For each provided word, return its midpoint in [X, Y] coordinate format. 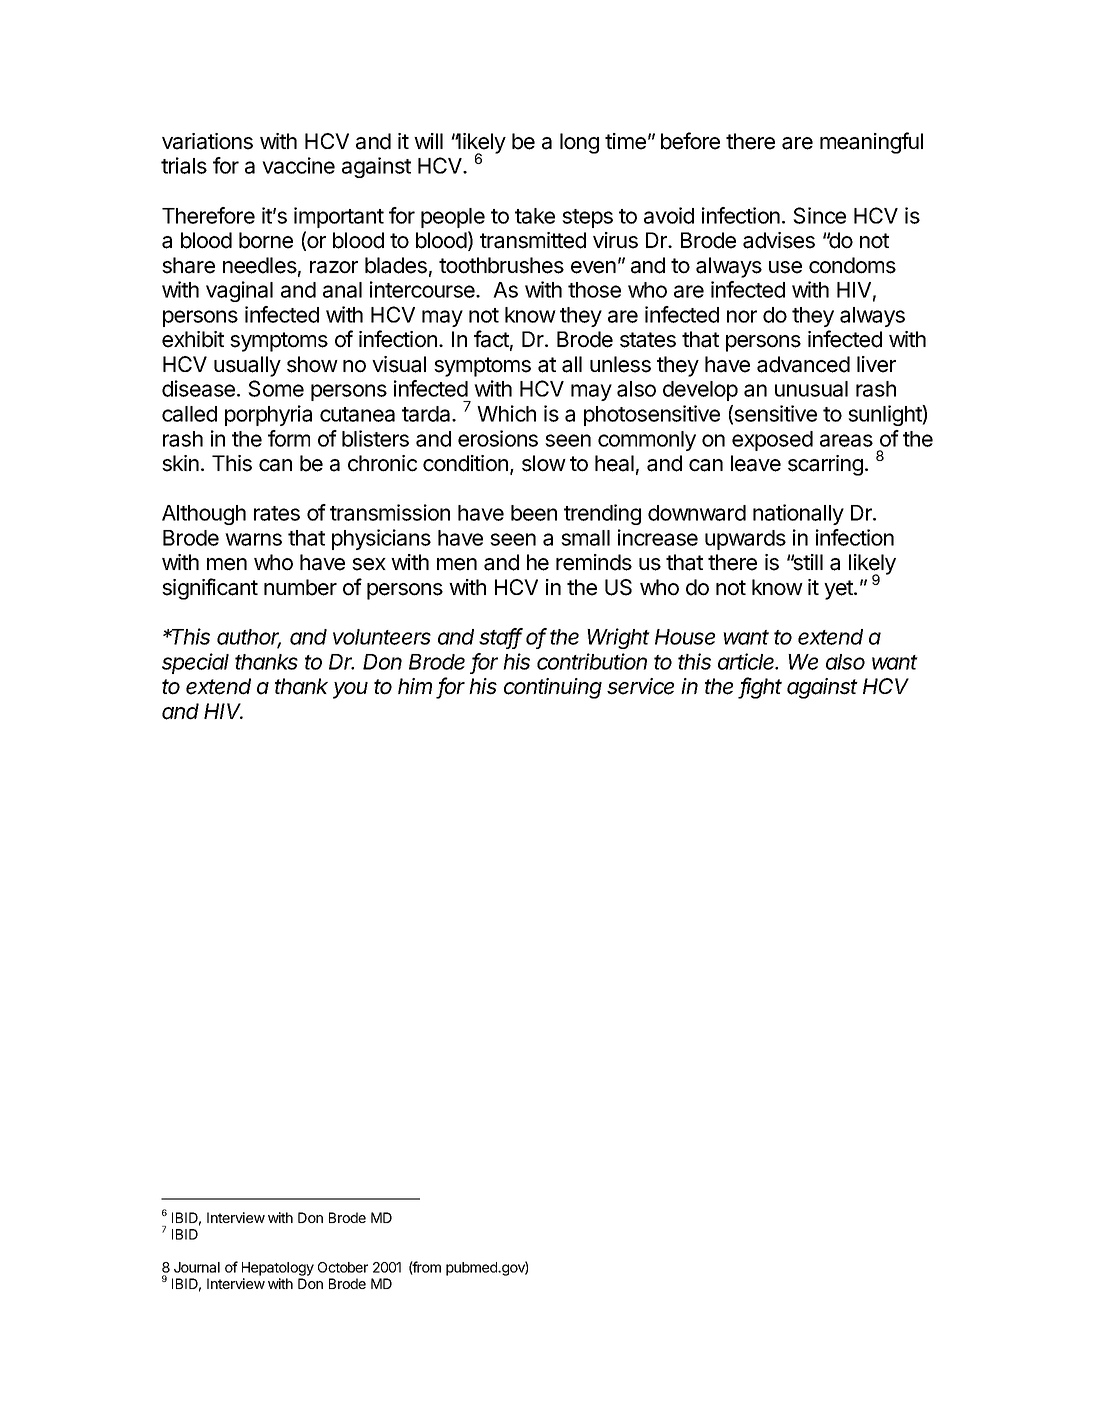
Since [819, 215]
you [350, 690]
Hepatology [278, 1270]
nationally [798, 514]
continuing [553, 688]
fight [761, 688]
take [535, 216]
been [534, 513]
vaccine [298, 165]
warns [253, 539]
